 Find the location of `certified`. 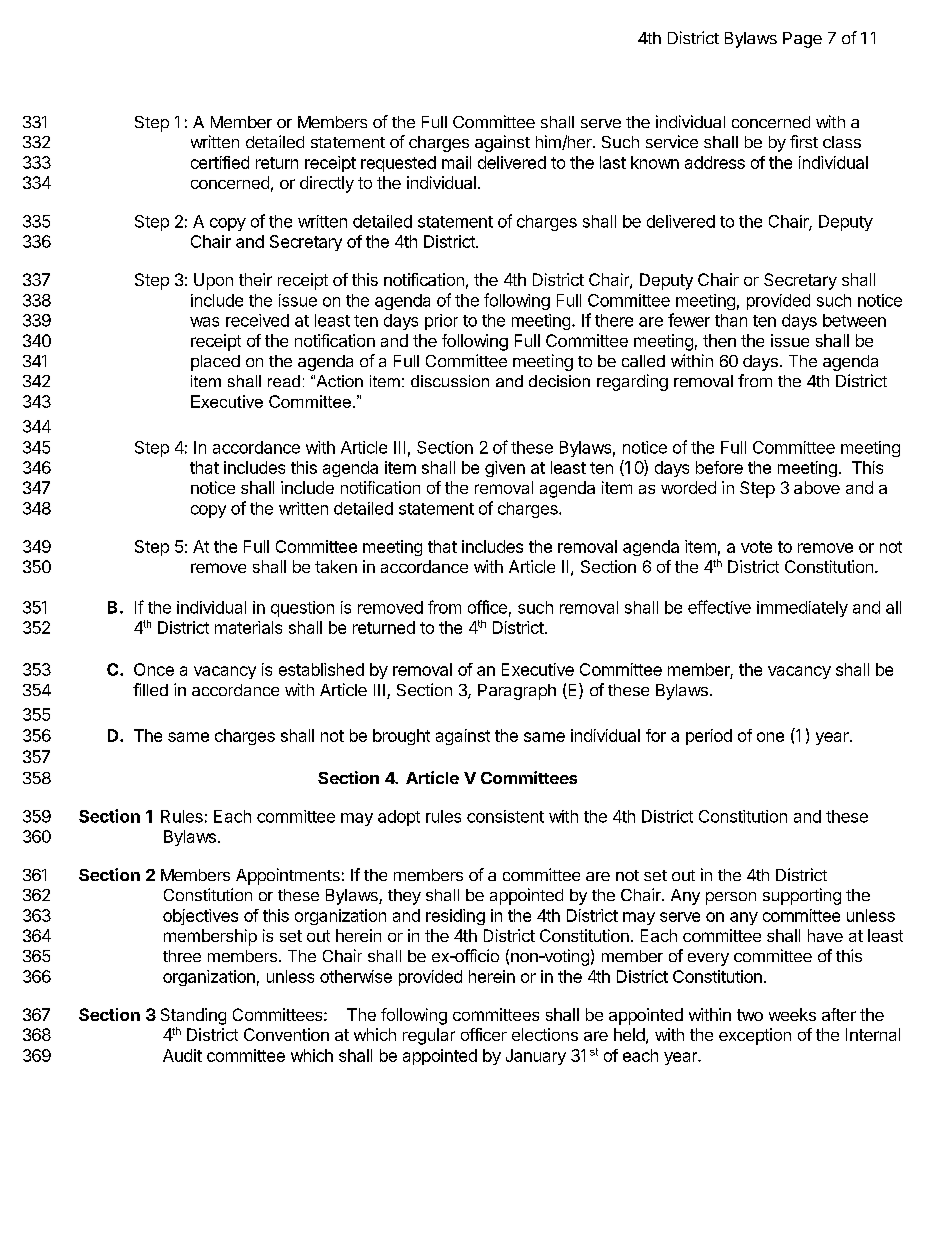

certified is located at coordinates (220, 162).
